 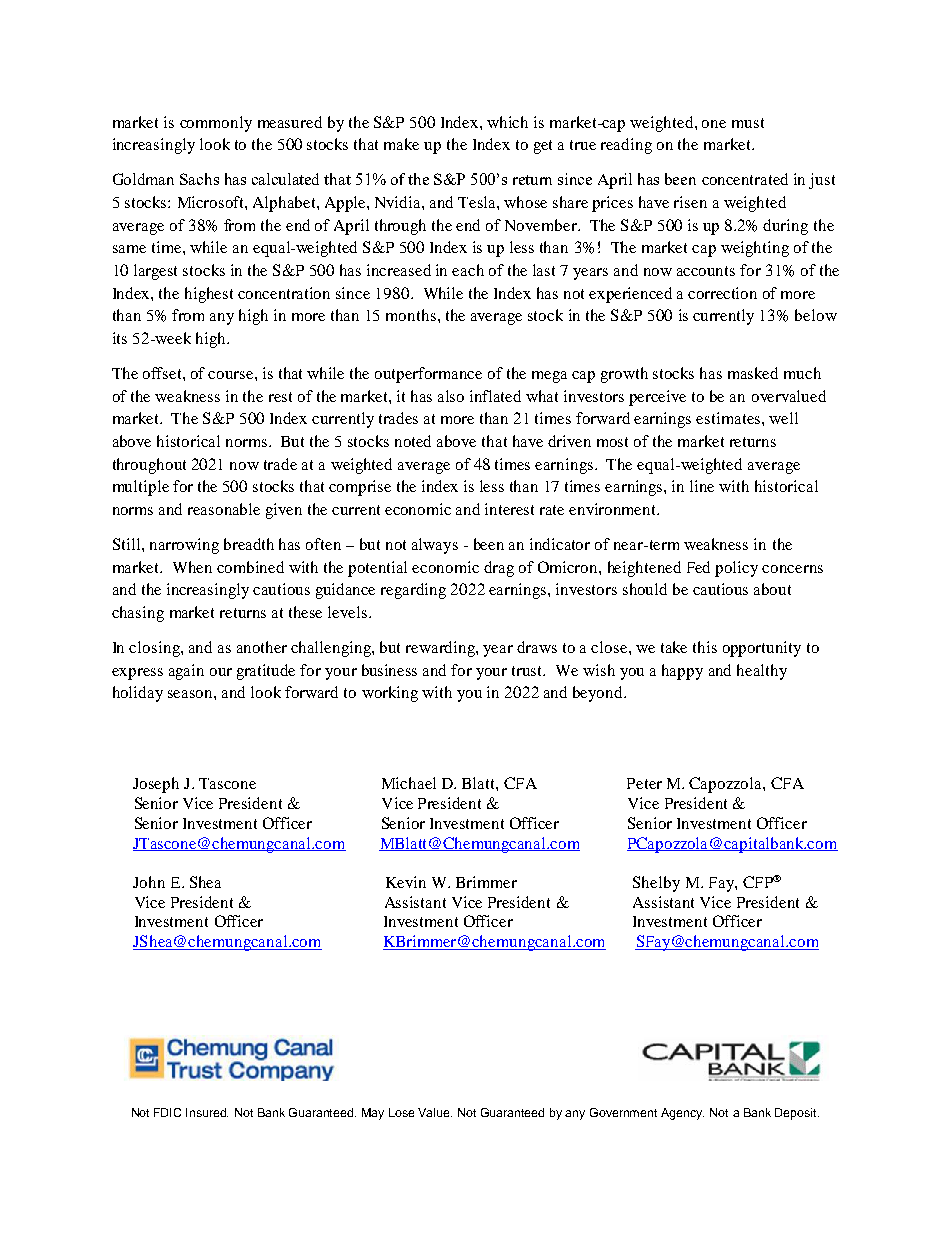 What do you see at coordinates (409, 783) in the document?
I see `Michael` at bounding box center [409, 783].
